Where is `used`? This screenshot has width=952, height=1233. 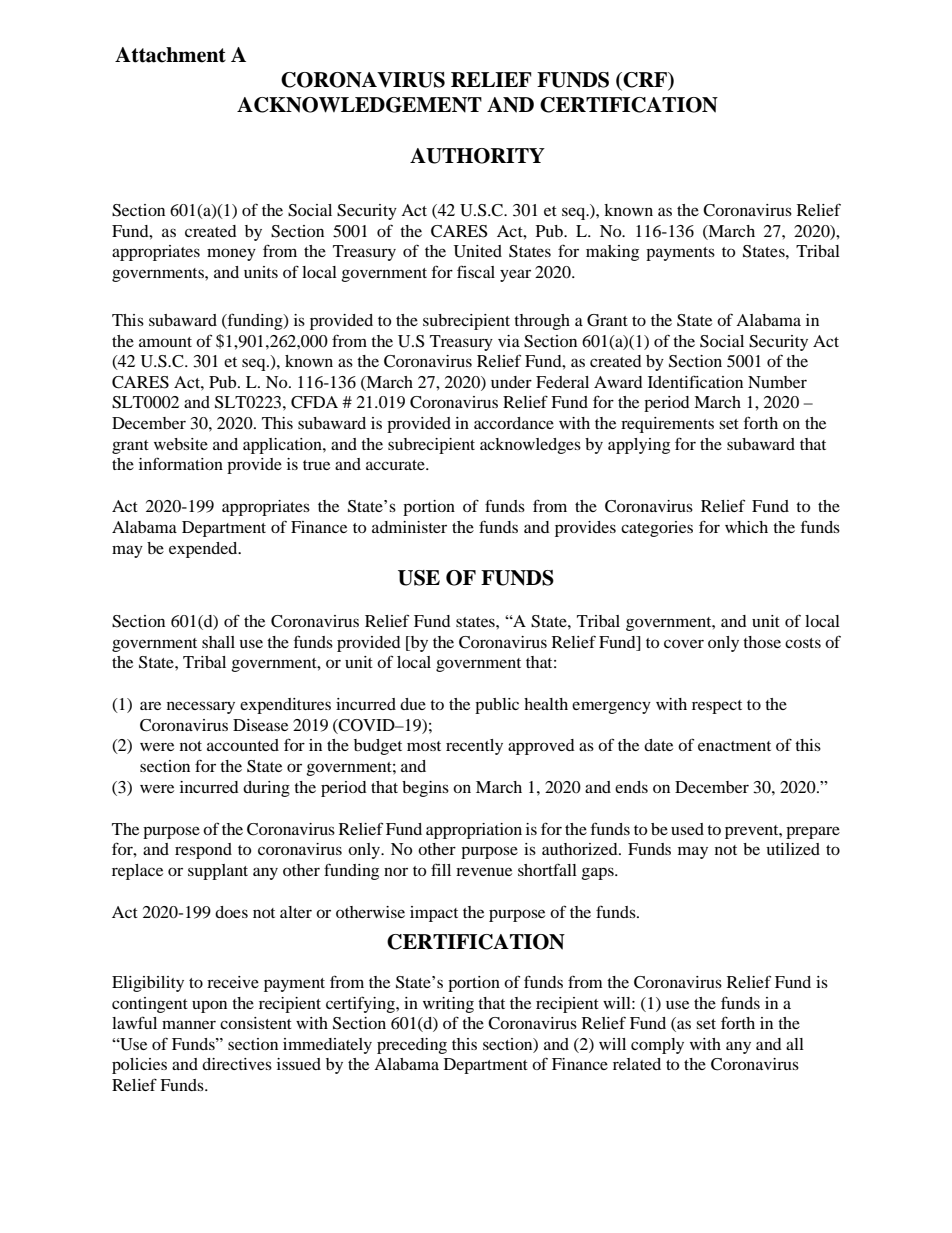
used is located at coordinates (687, 829).
